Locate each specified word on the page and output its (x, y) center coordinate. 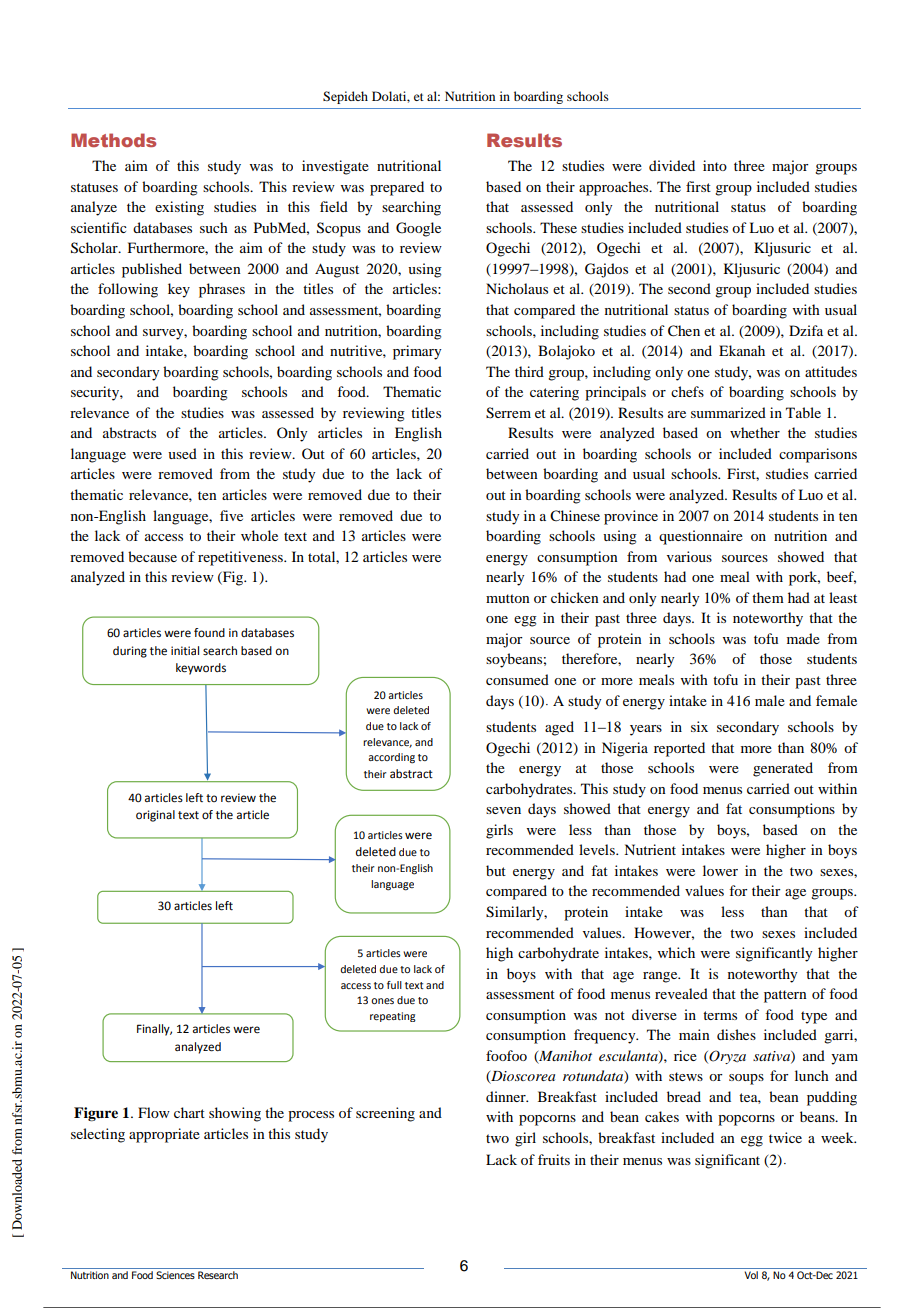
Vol (751, 1275)
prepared (397, 188)
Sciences (175, 1275)
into (715, 165)
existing (179, 208)
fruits (554, 1159)
